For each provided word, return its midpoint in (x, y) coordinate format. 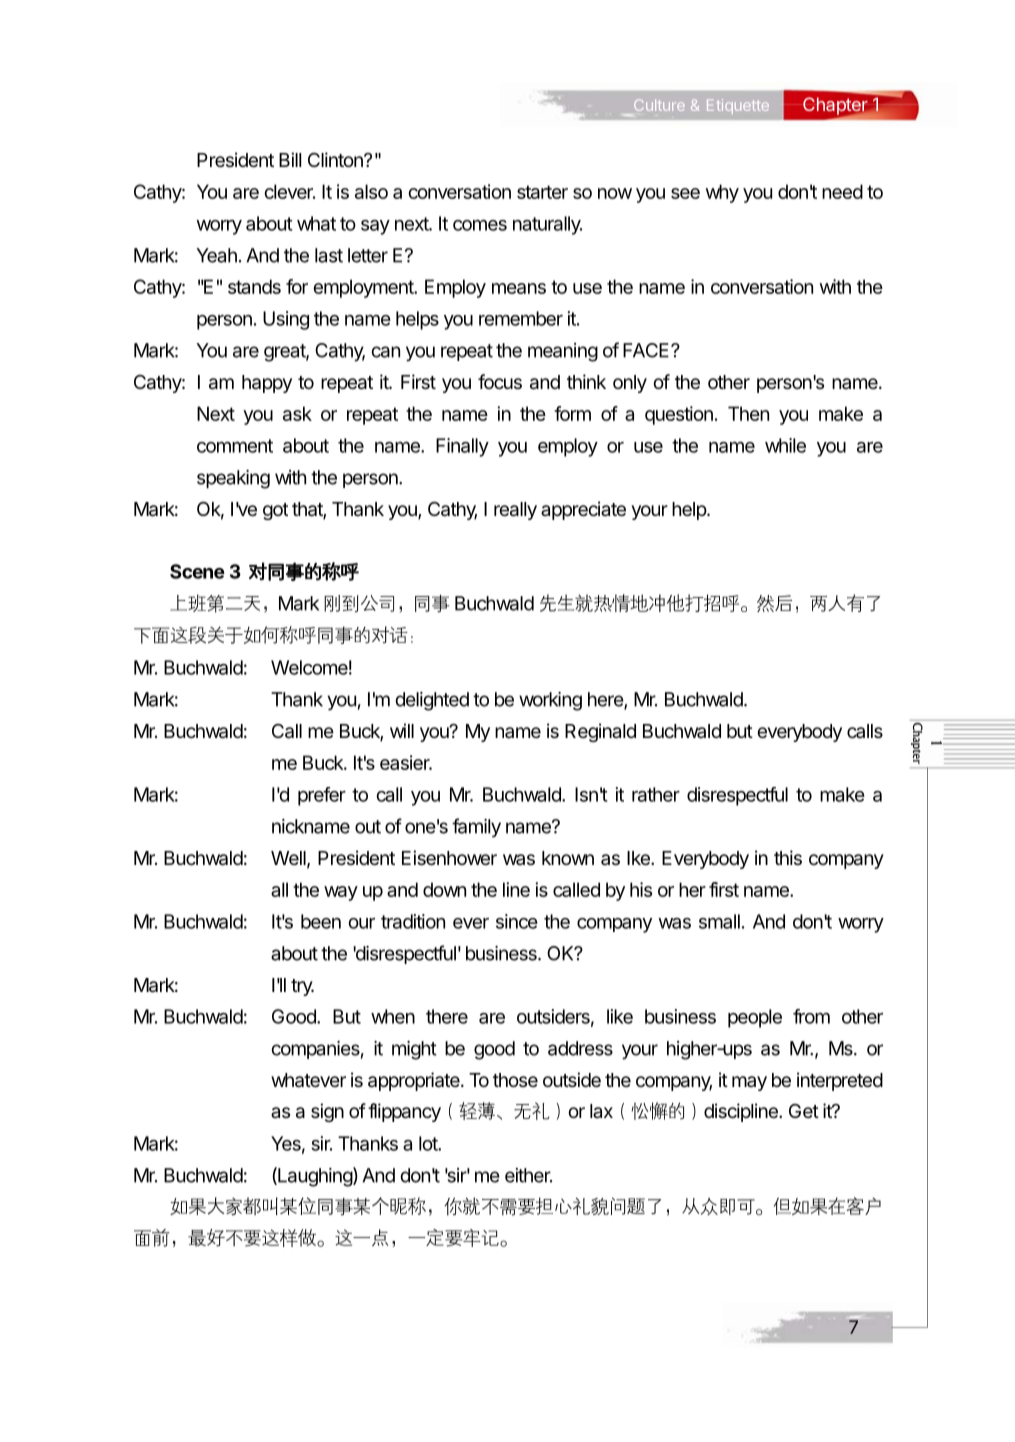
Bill (290, 159)
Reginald (600, 732)
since (517, 921)
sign (327, 1112)
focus (500, 381)
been (321, 921)
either (528, 1175)
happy (267, 384)
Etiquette (738, 106)
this (788, 857)
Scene (197, 571)
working (550, 701)
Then (748, 413)
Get (804, 1111)
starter (542, 192)
